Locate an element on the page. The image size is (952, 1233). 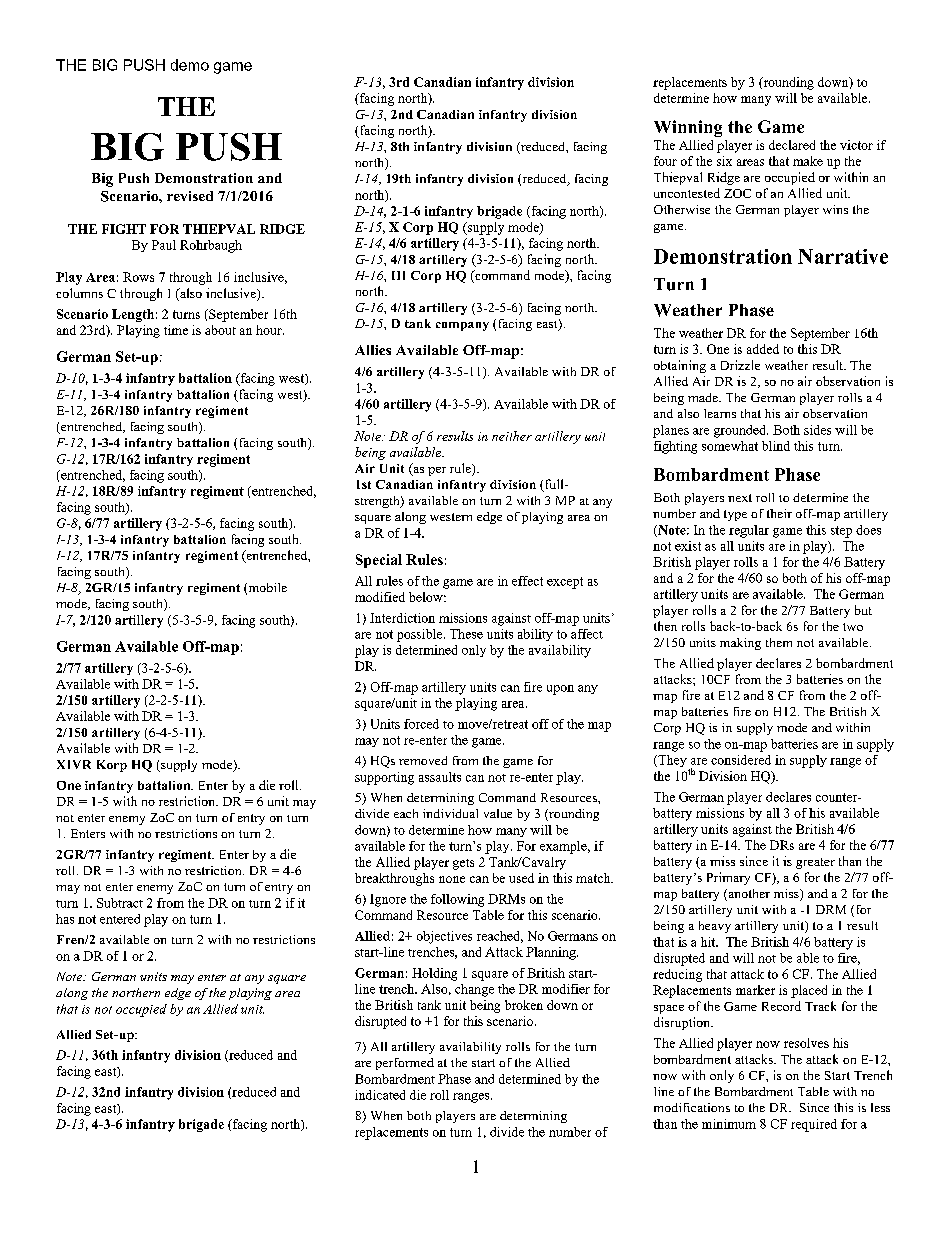
them is located at coordinates (779, 642).
